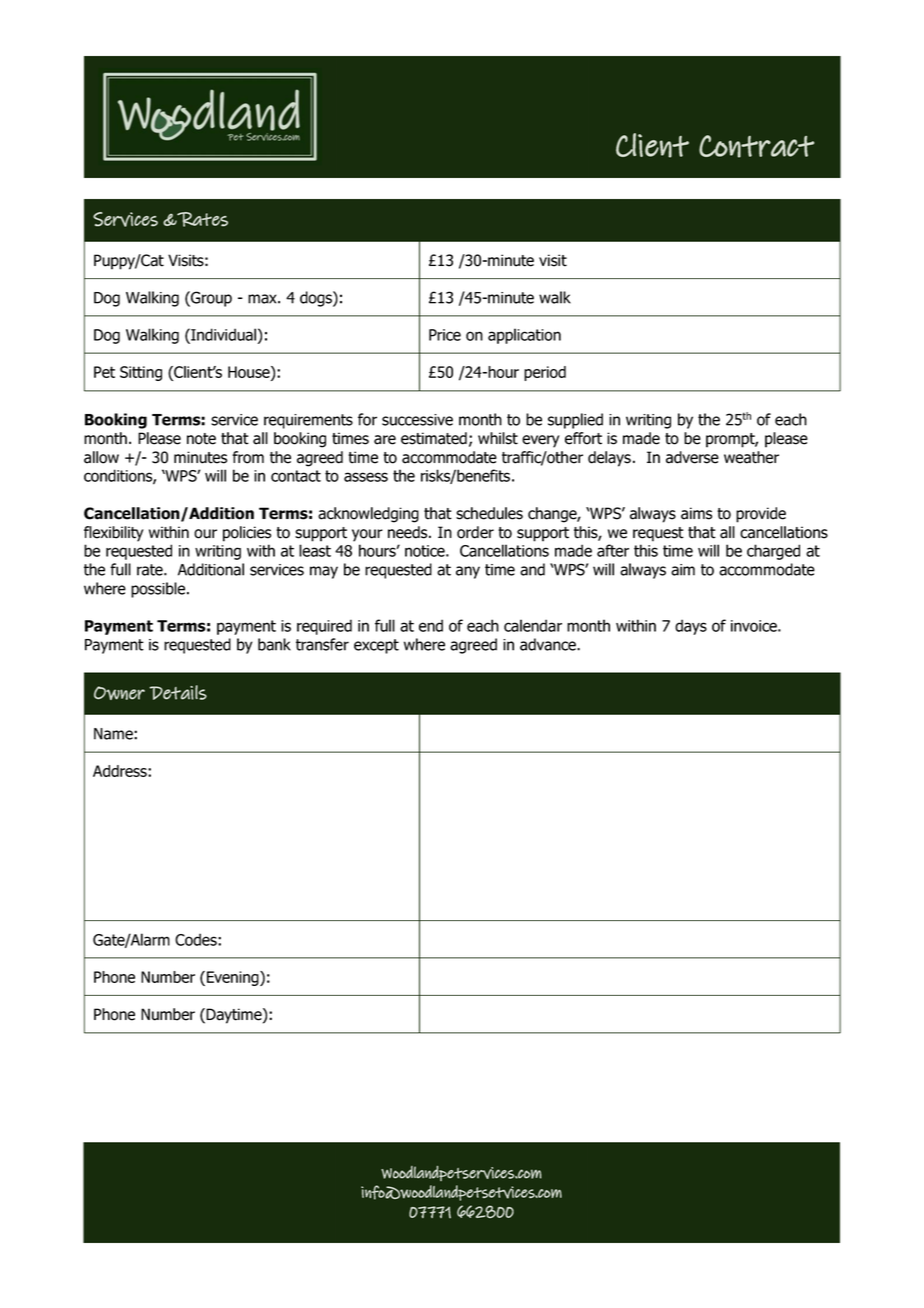 The image size is (924, 1308). What do you see at coordinates (201, 439) in the screenshot?
I see `note` at bounding box center [201, 439].
